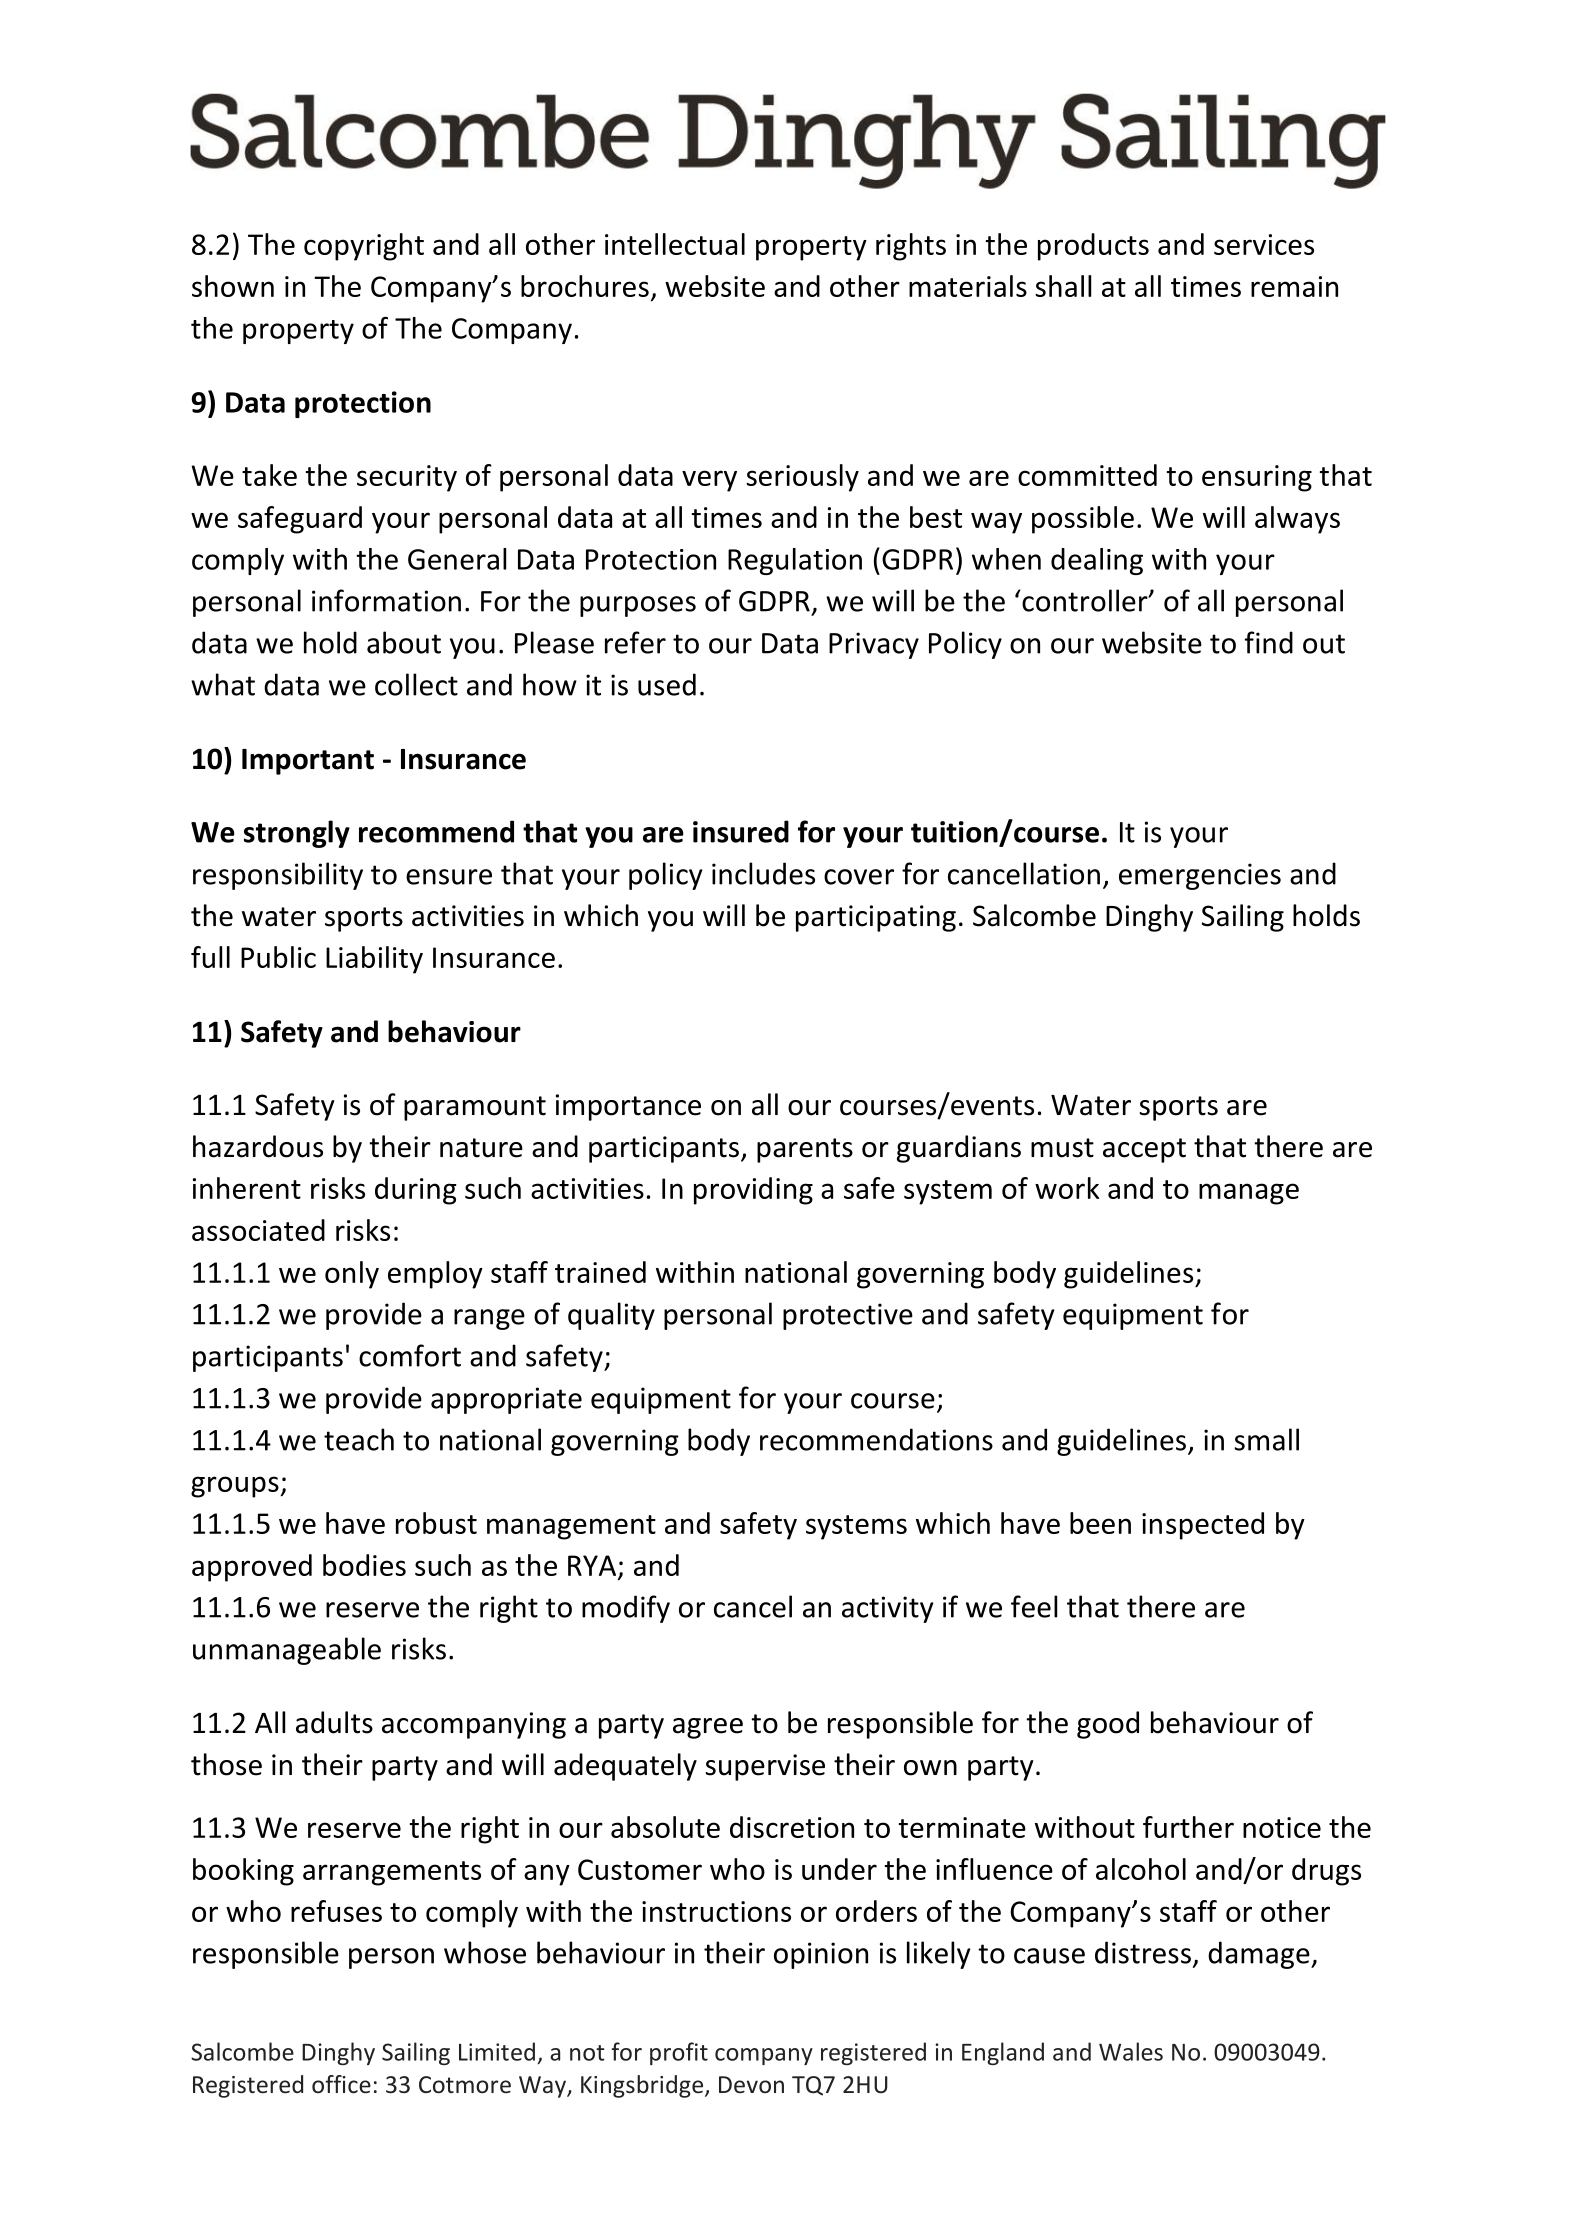 Image resolution: width=1576 pixels, height=2229 pixels. Describe the element at coordinates (675, 244) in the screenshot. I see `intellectual` at that location.
